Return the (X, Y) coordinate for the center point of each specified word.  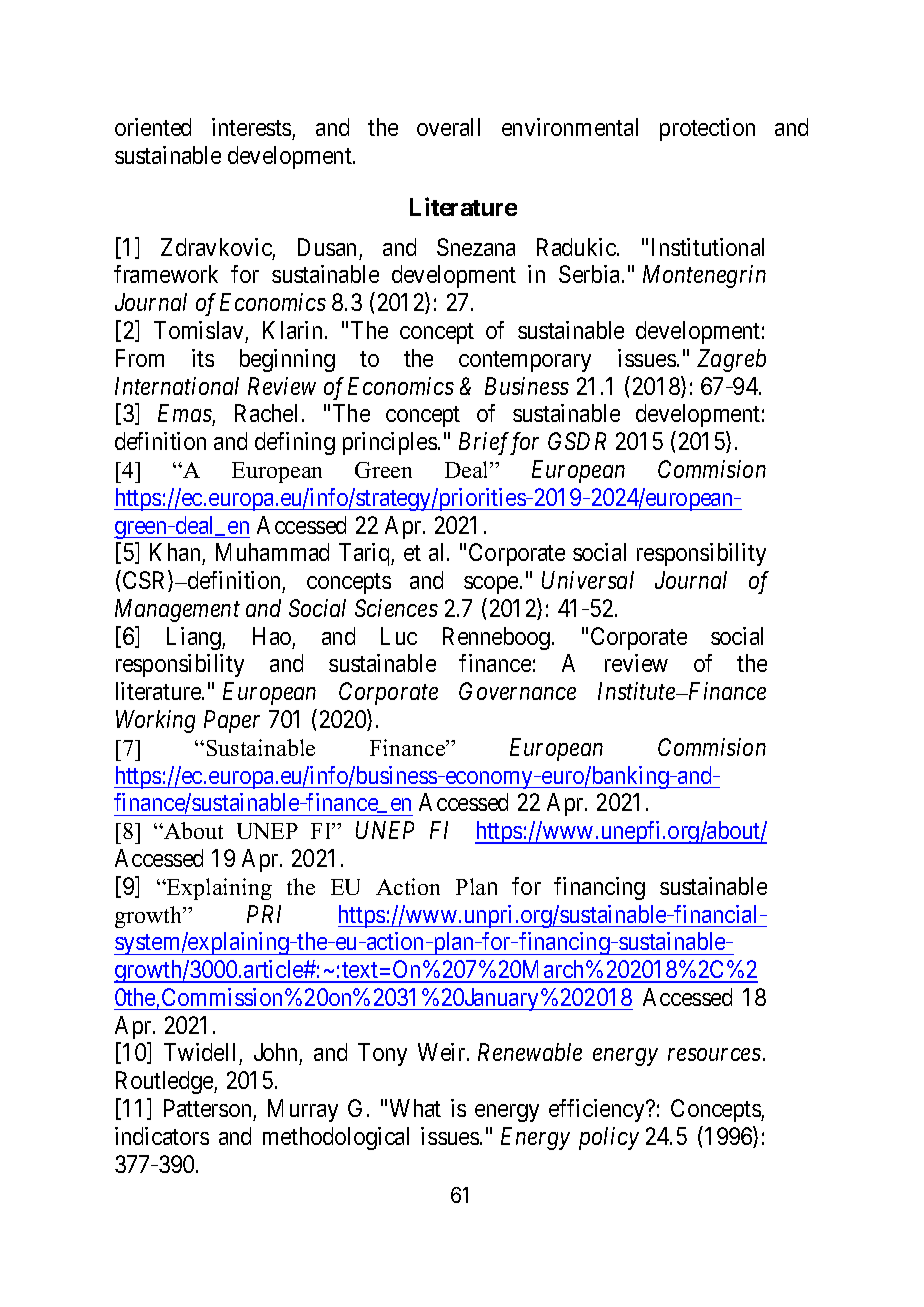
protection (707, 129)
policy (609, 1138)
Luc (399, 636)
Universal (588, 580)
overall (448, 127)
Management (177, 610)
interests (251, 127)
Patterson (207, 1108)
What (415, 1108)
